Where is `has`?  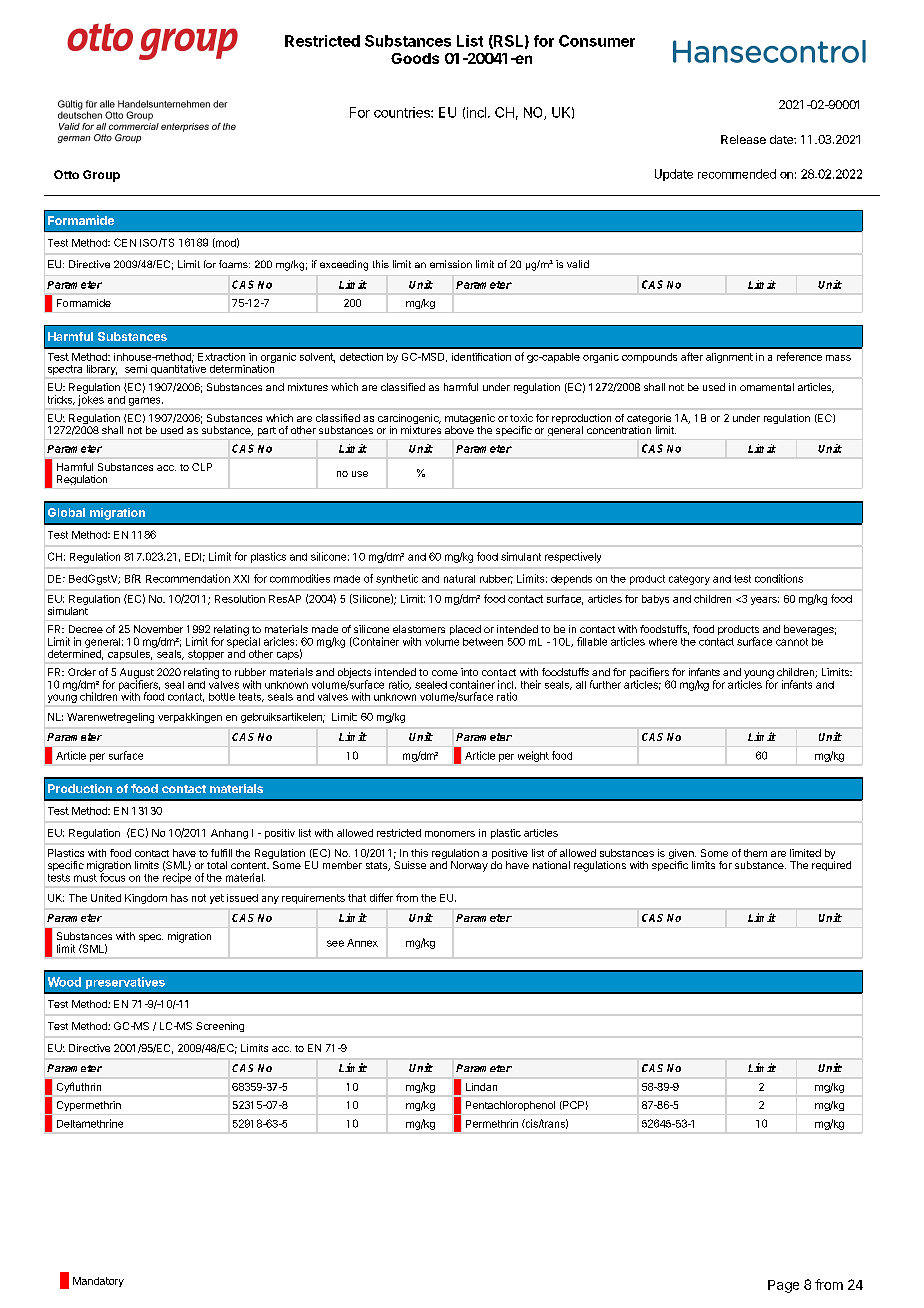
has is located at coordinates (179, 898).
